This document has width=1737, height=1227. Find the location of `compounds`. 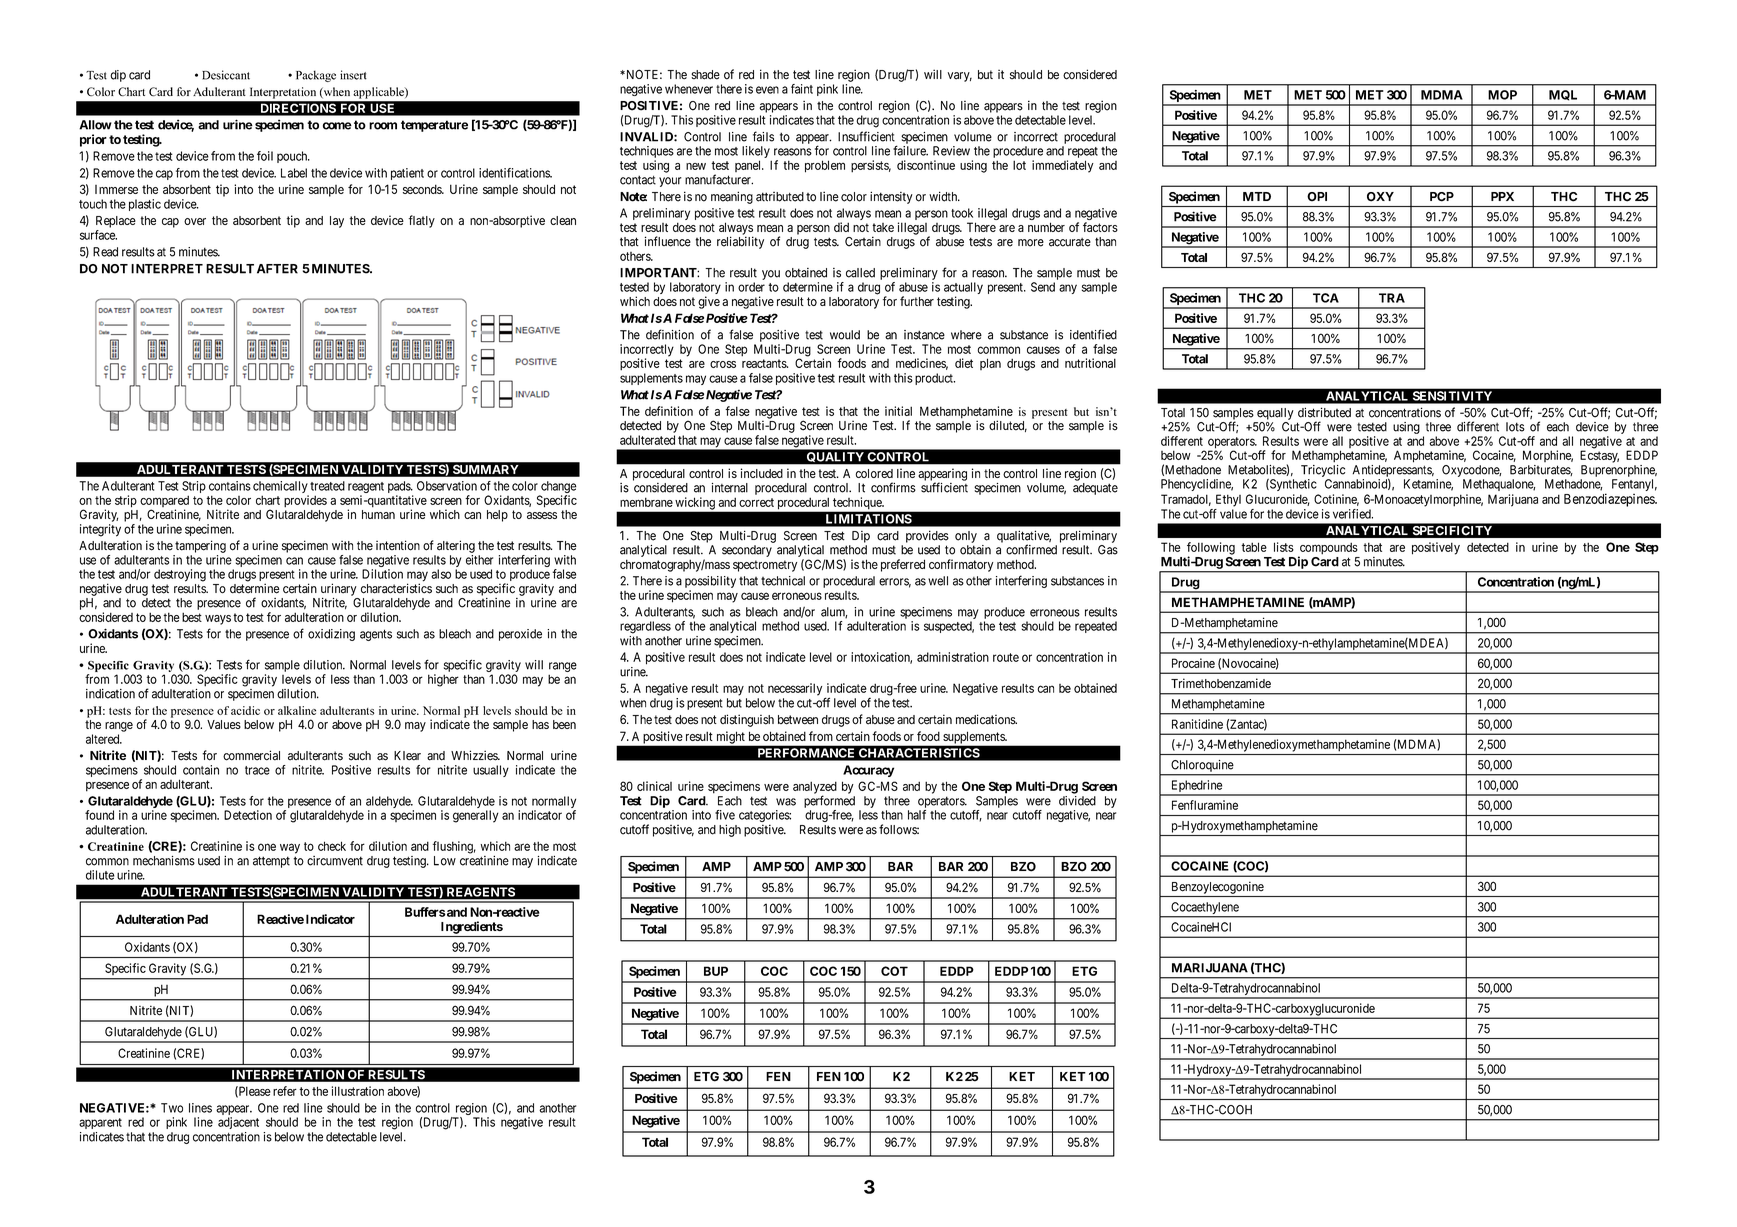

compounds is located at coordinates (1328, 549).
